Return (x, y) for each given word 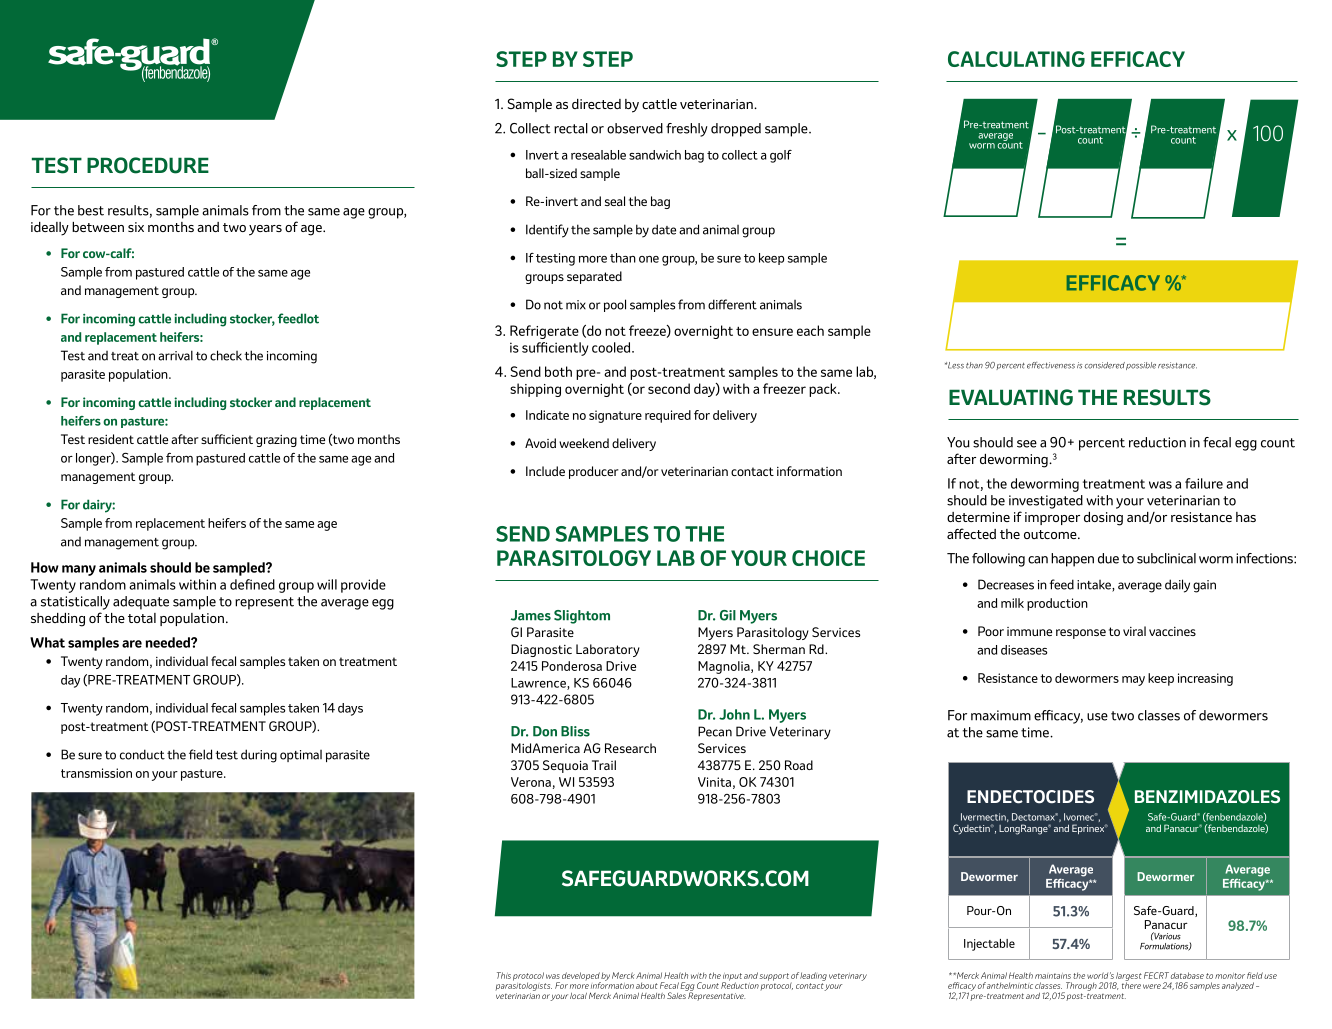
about (647, 985)
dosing (1103, 519)
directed (596, 104)
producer (594, 472)
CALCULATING (1016, 59)
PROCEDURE (148, 165)
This (504, 975)
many (79, 570)
